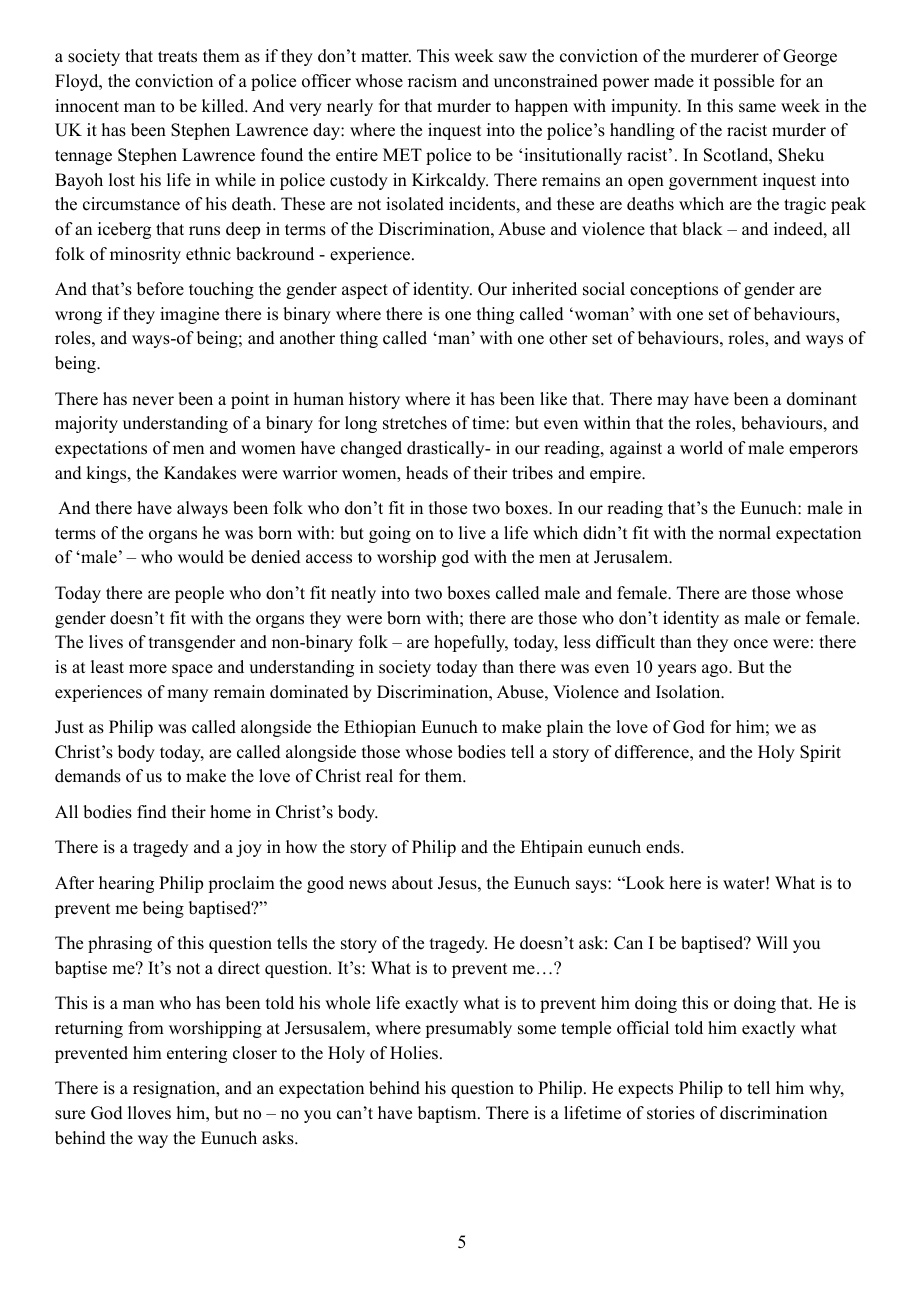 This image has height=1308, width=924. What do you see at coordinates (820, 753) in the image?
I see `Spirit` at bounding box center [820, 753].
